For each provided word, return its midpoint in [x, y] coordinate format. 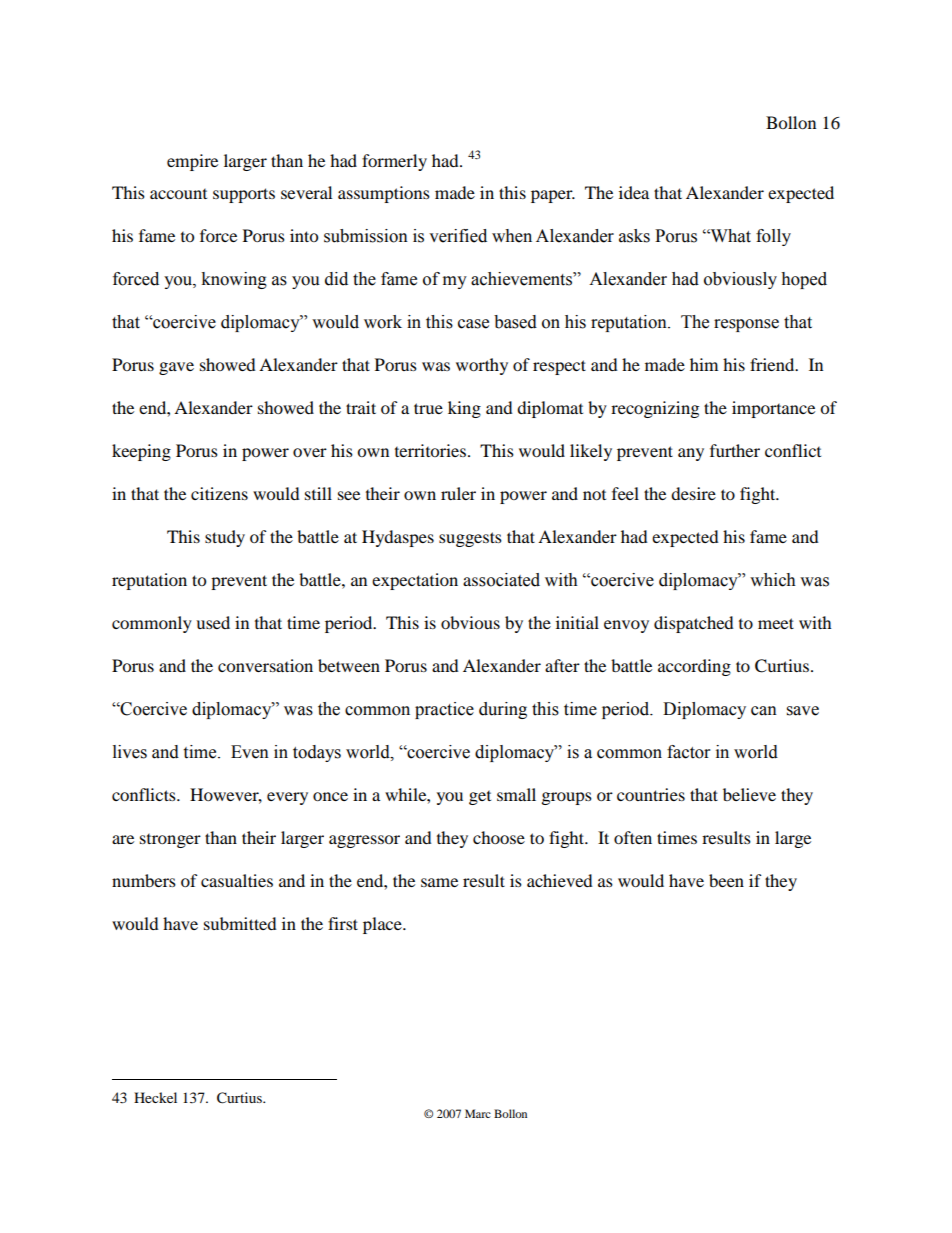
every [287, 798]
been [726, 880]
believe [749, 794]
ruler [458, 493]
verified [458, 236]
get [480, 798]
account [178, 194]
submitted [240, 923]
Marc [478, 1113]
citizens [219, 493]
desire [693, 493]
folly [773, 237]
